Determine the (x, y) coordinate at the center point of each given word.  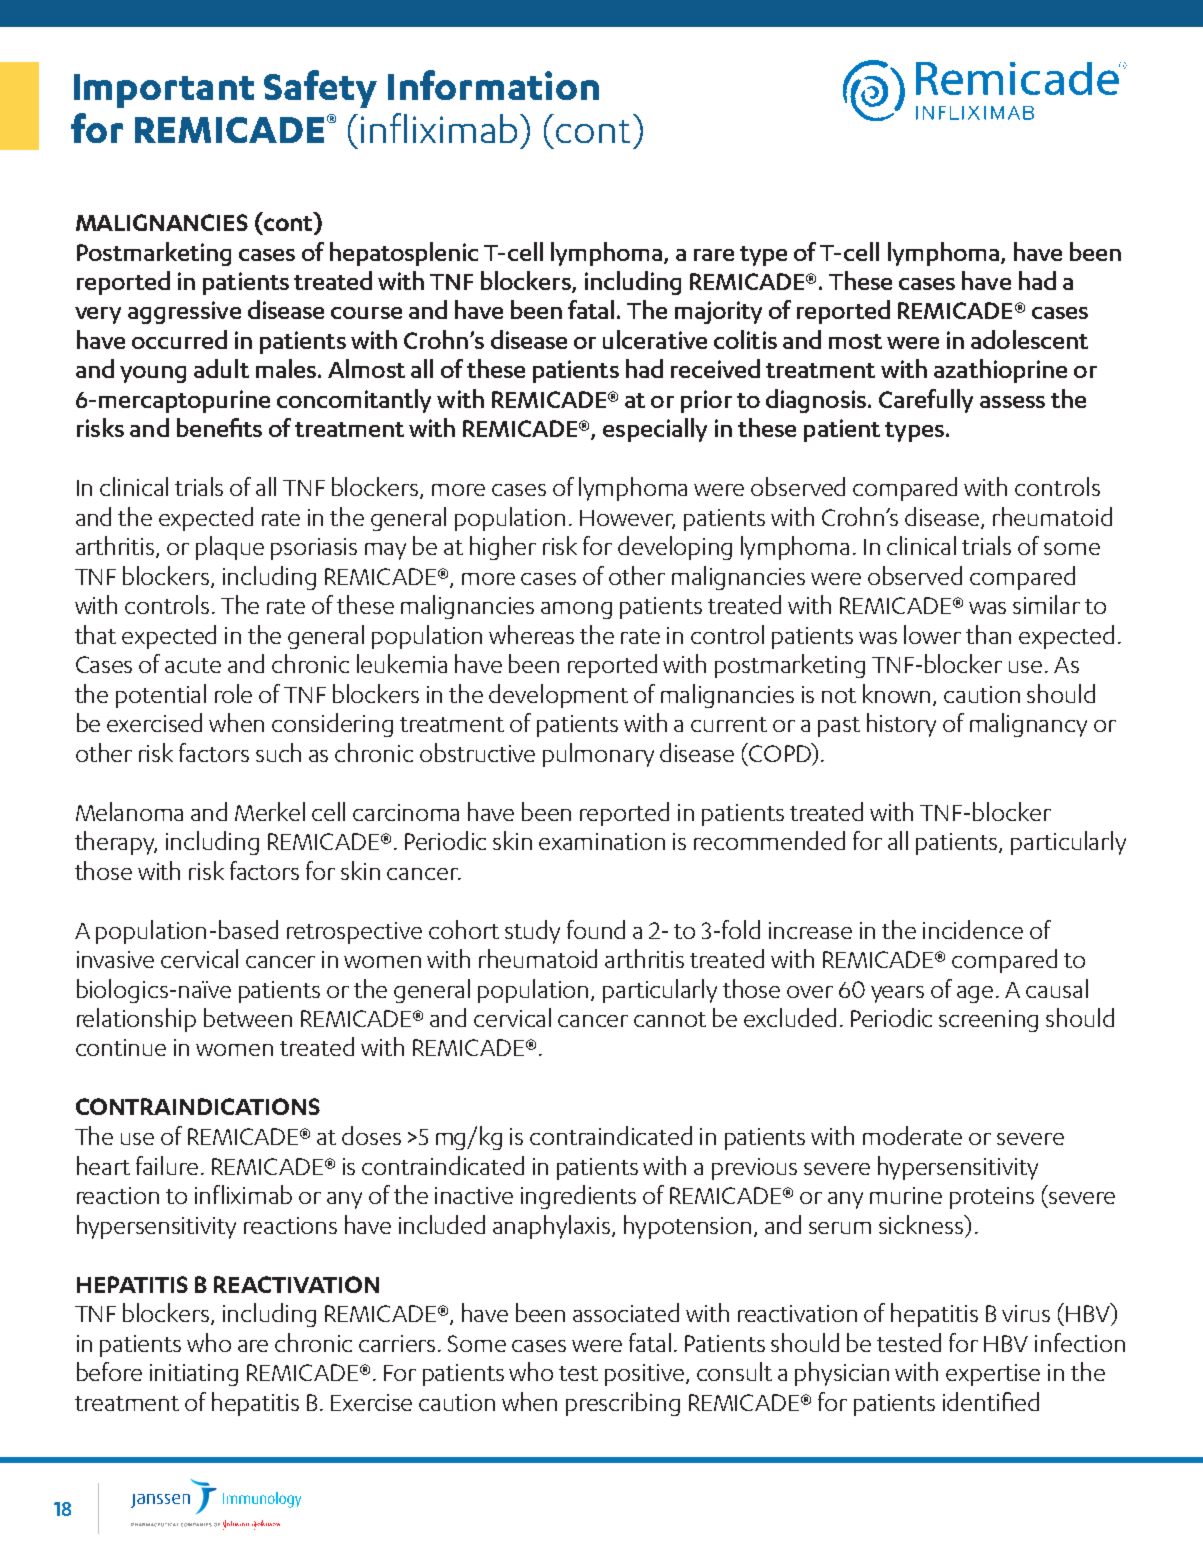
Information (493, 85)
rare (714, 255)
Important (164, 91)
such (278, 752)
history (901, 725)
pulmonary (598, 755)
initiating (194, 1375)
